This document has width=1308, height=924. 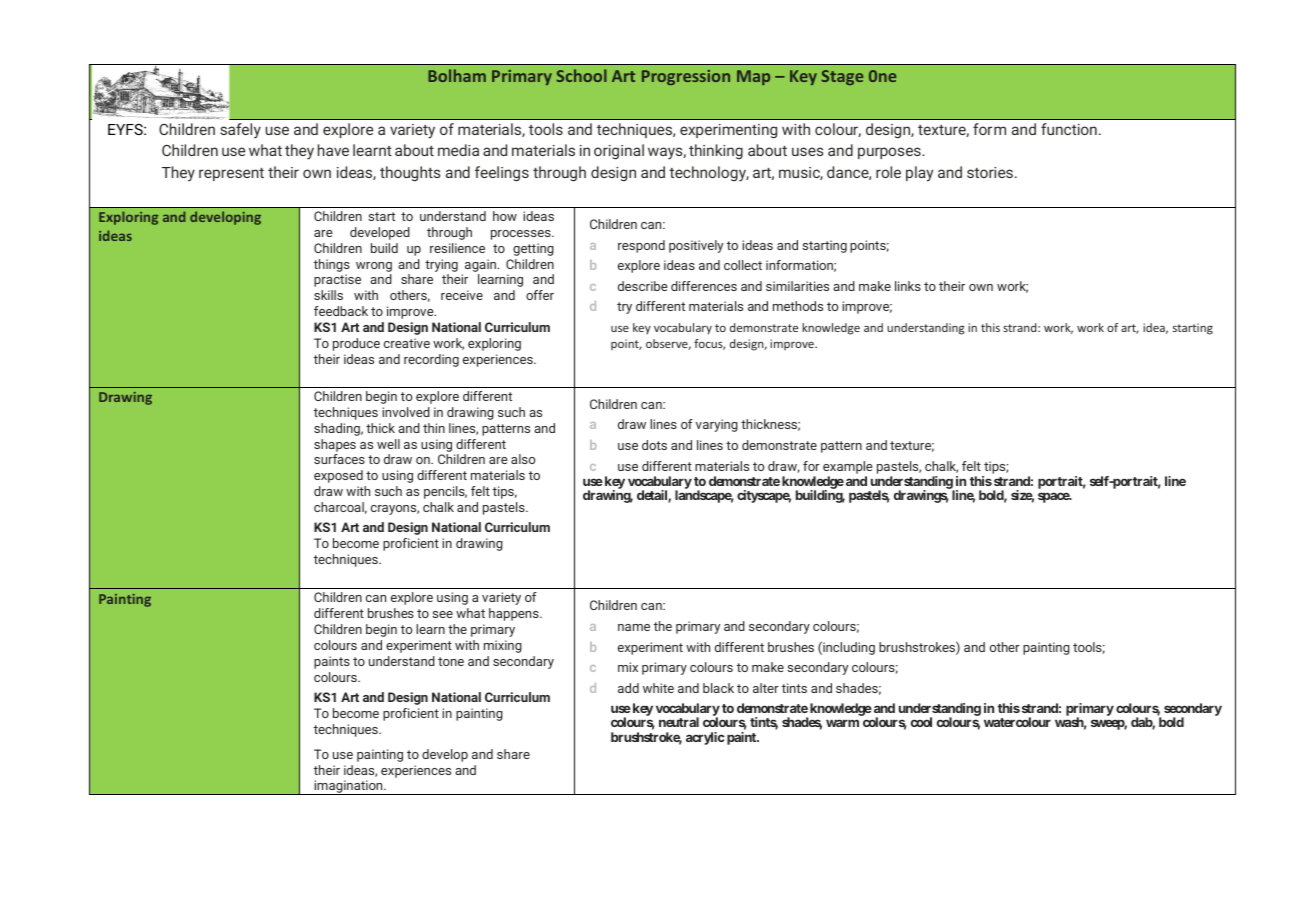 What do you see at coordinates (908, 286) in the document?
I see `links` at bounding box center [908, 286].
